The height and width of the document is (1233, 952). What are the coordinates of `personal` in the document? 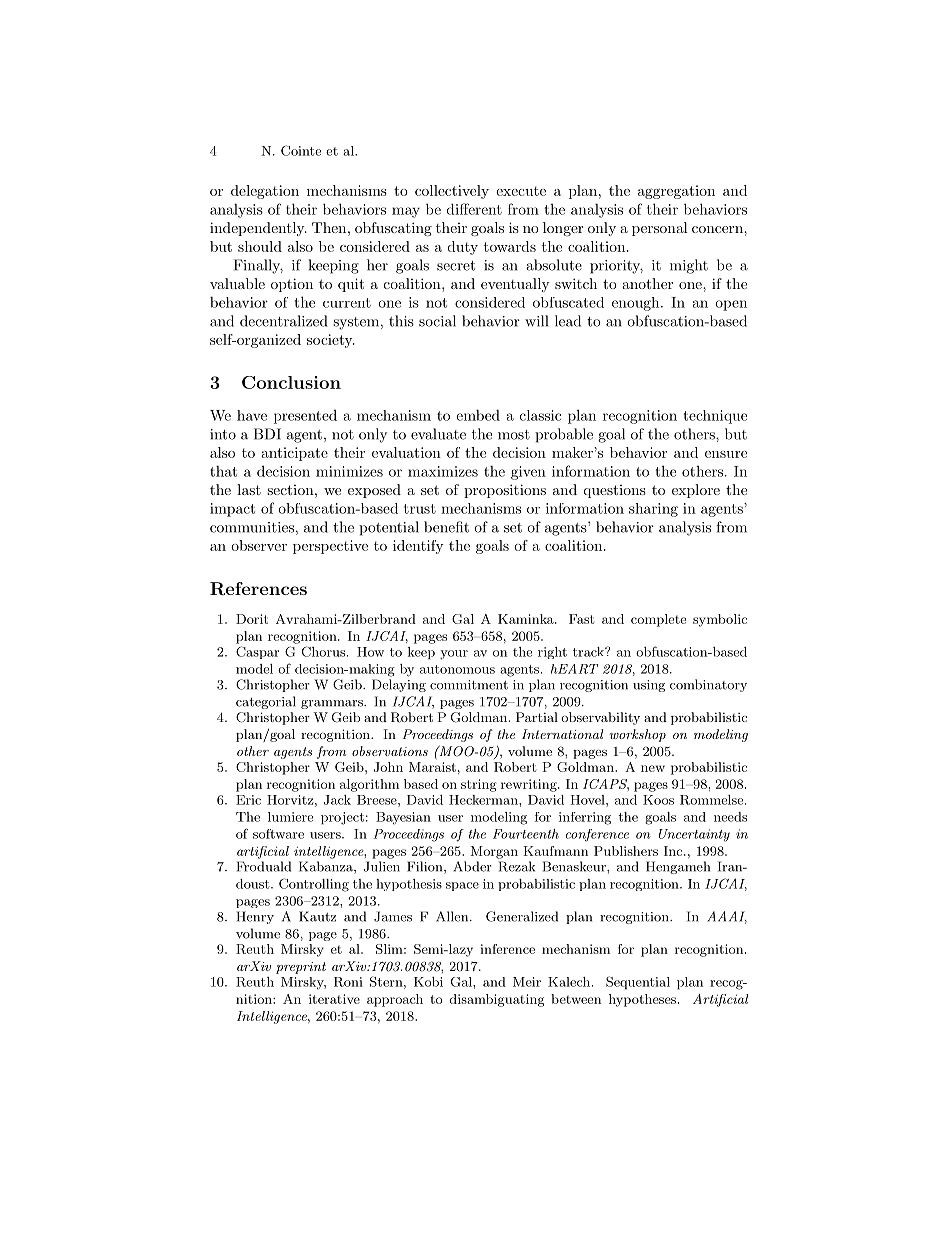 It's located at (660, 229).
